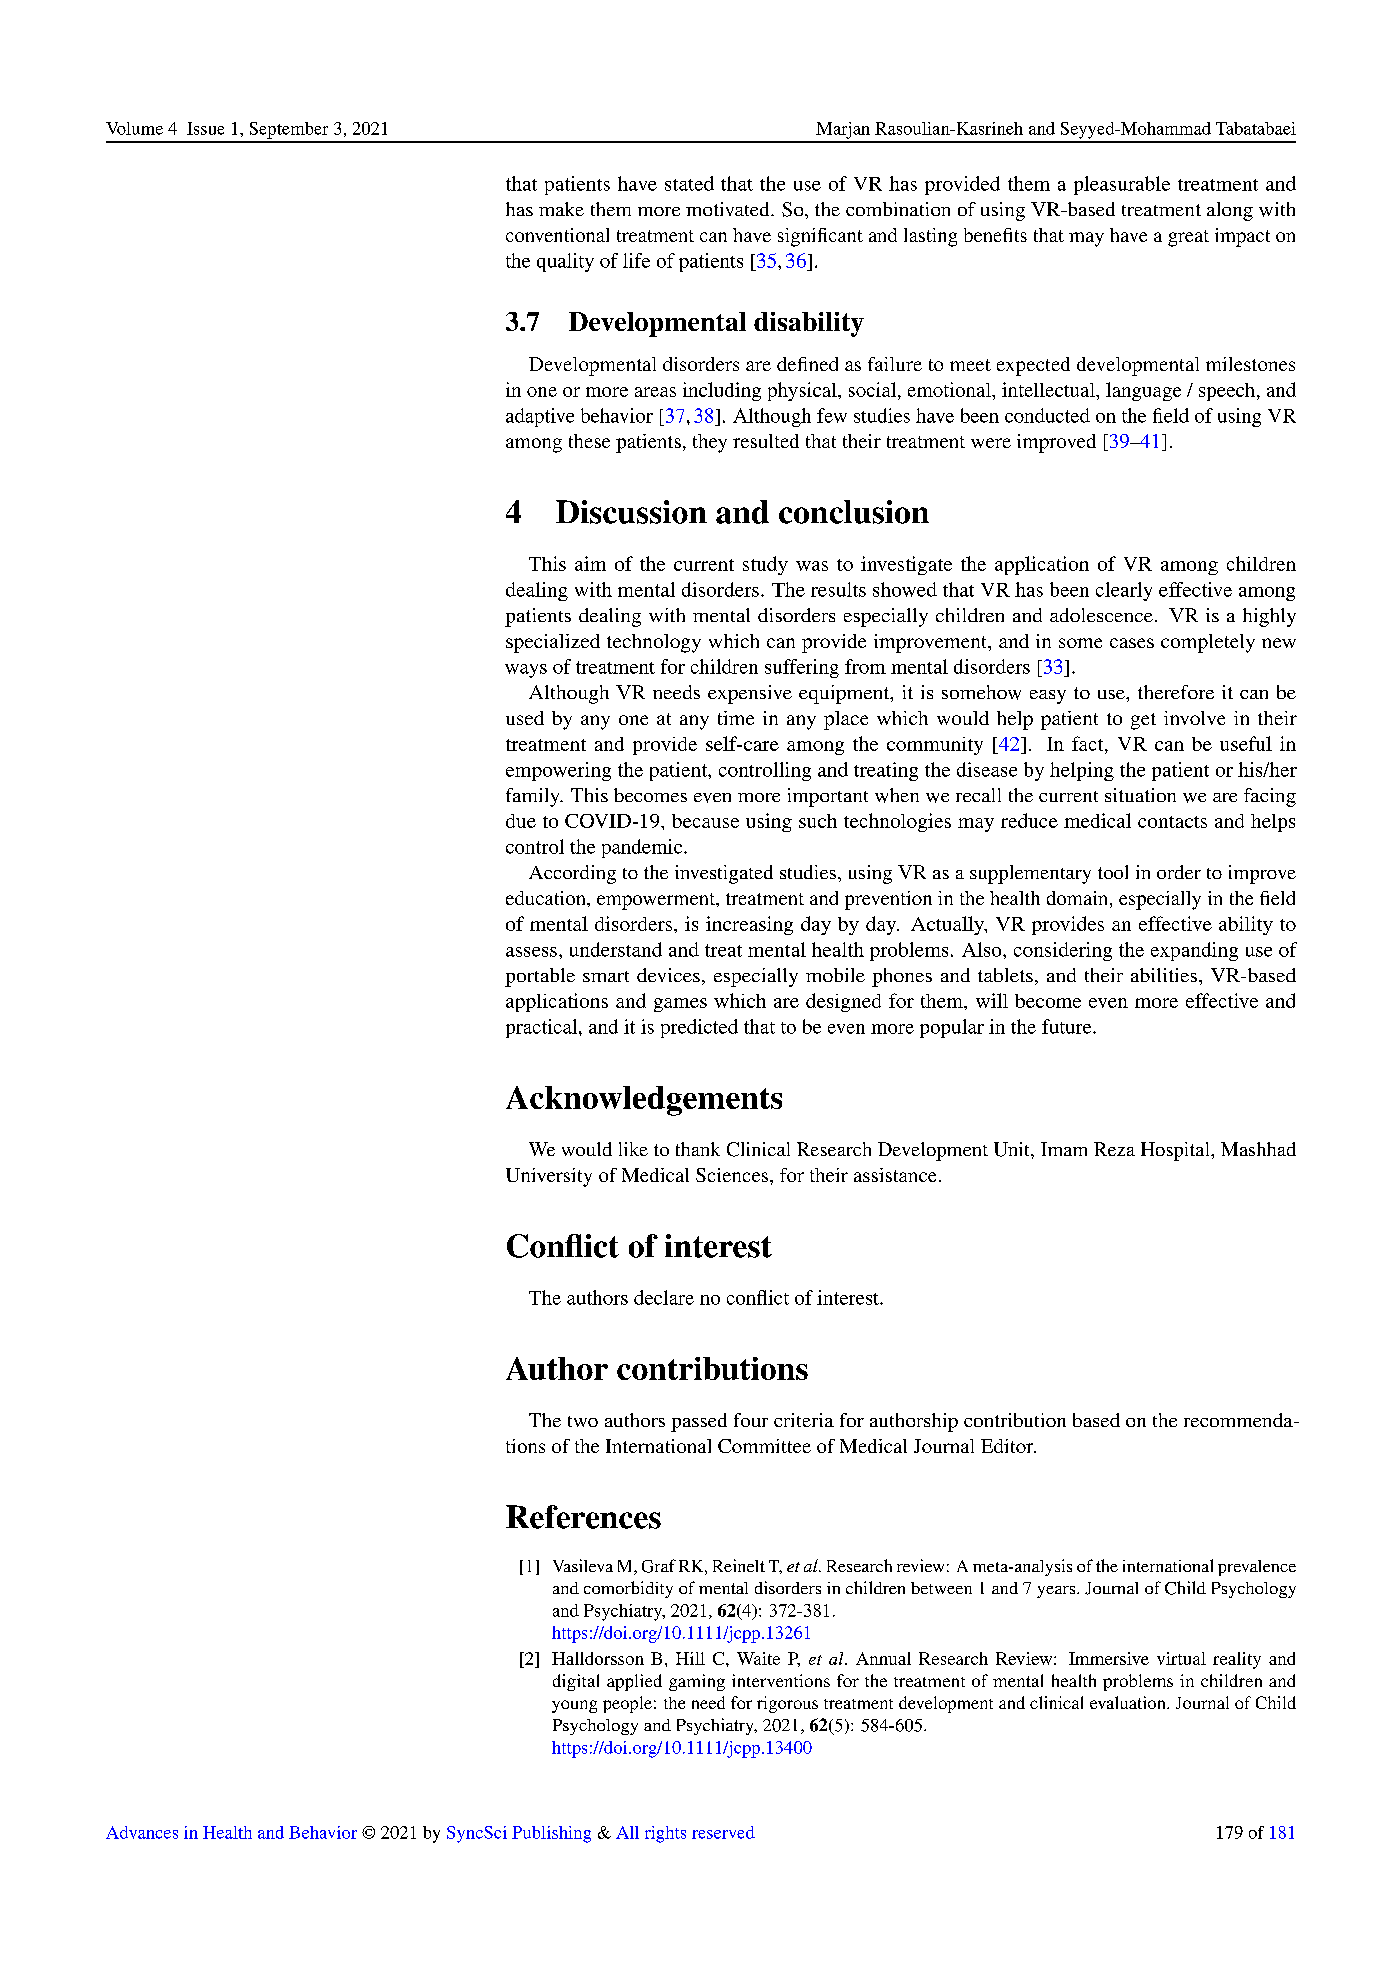 The image size is (1396, 1975). I want to click on contacts, so click(1172, 822).
